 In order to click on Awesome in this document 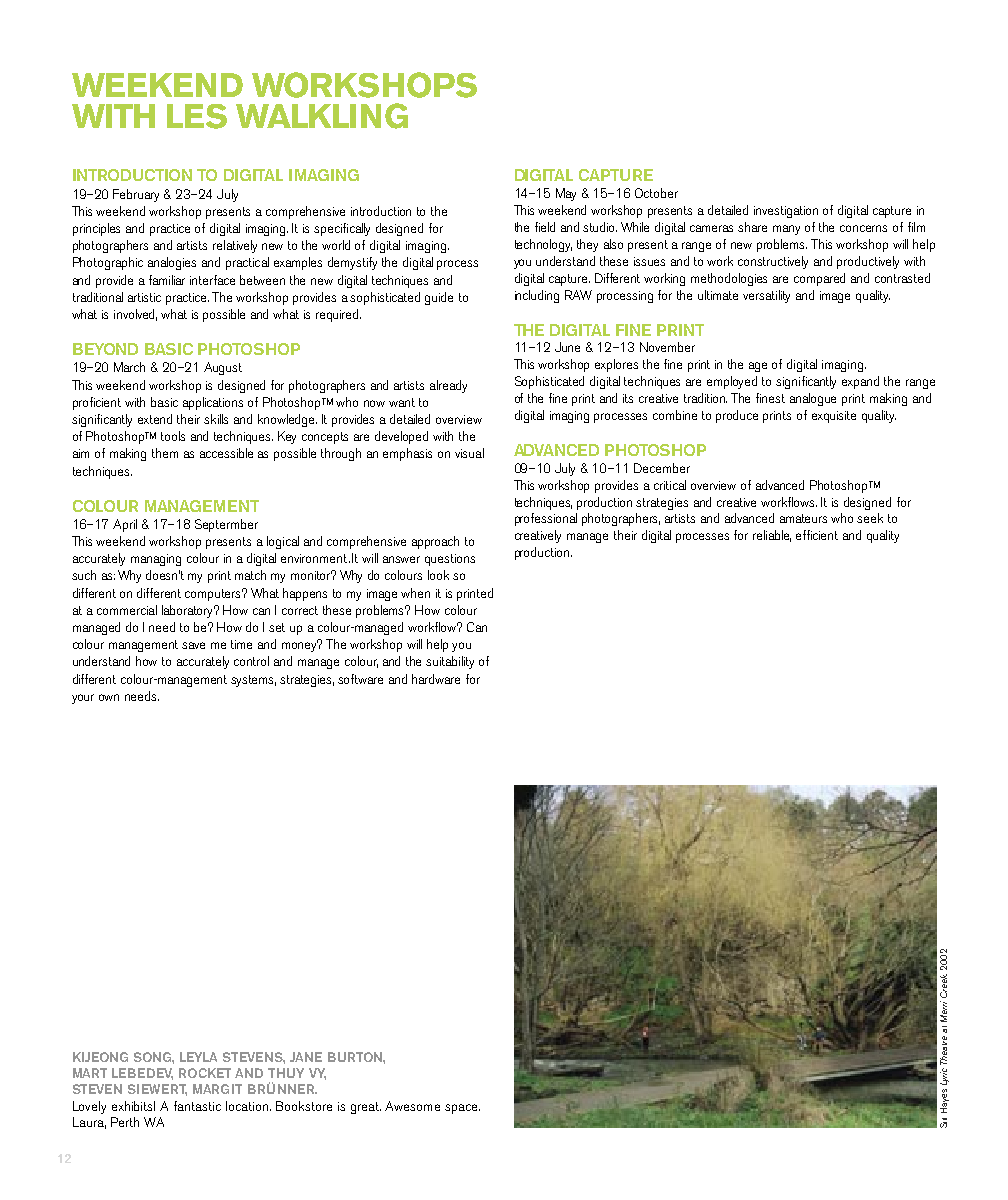, I will do `click(412, 1106)`.
